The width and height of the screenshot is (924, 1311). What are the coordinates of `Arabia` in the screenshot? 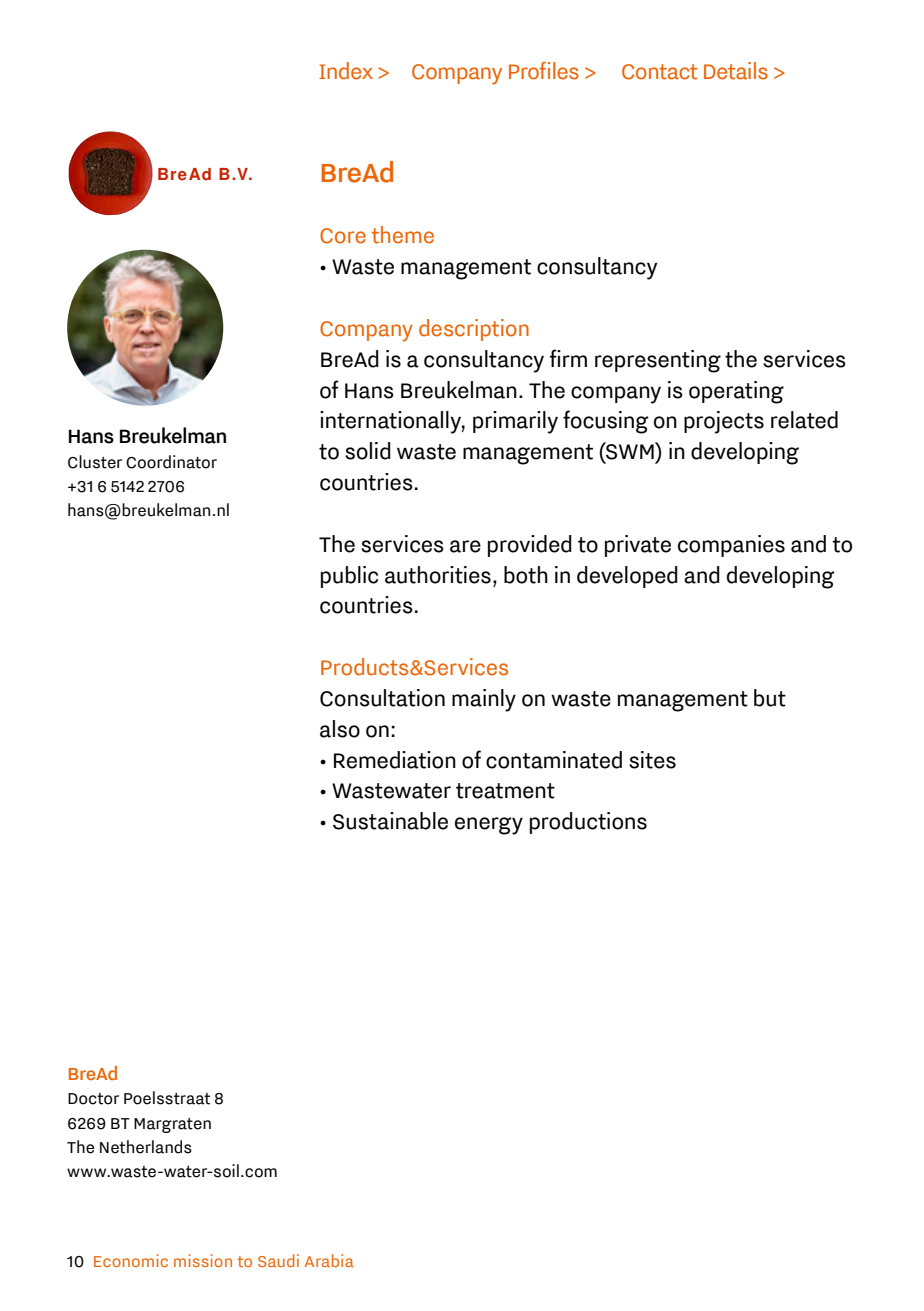 It's located at (329, 1260).
